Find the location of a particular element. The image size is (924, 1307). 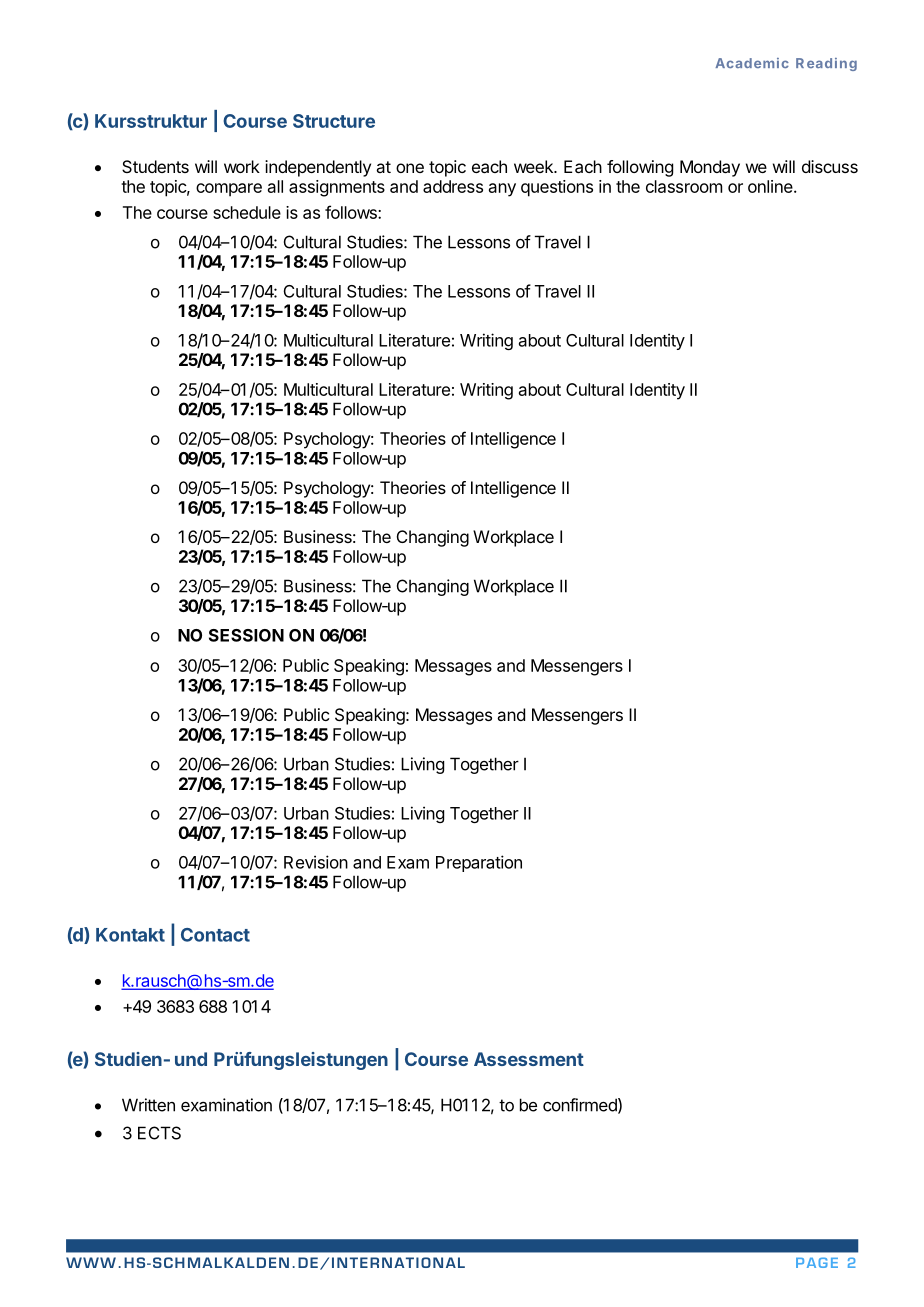

SESSION is located at coordinates (246, 635).
